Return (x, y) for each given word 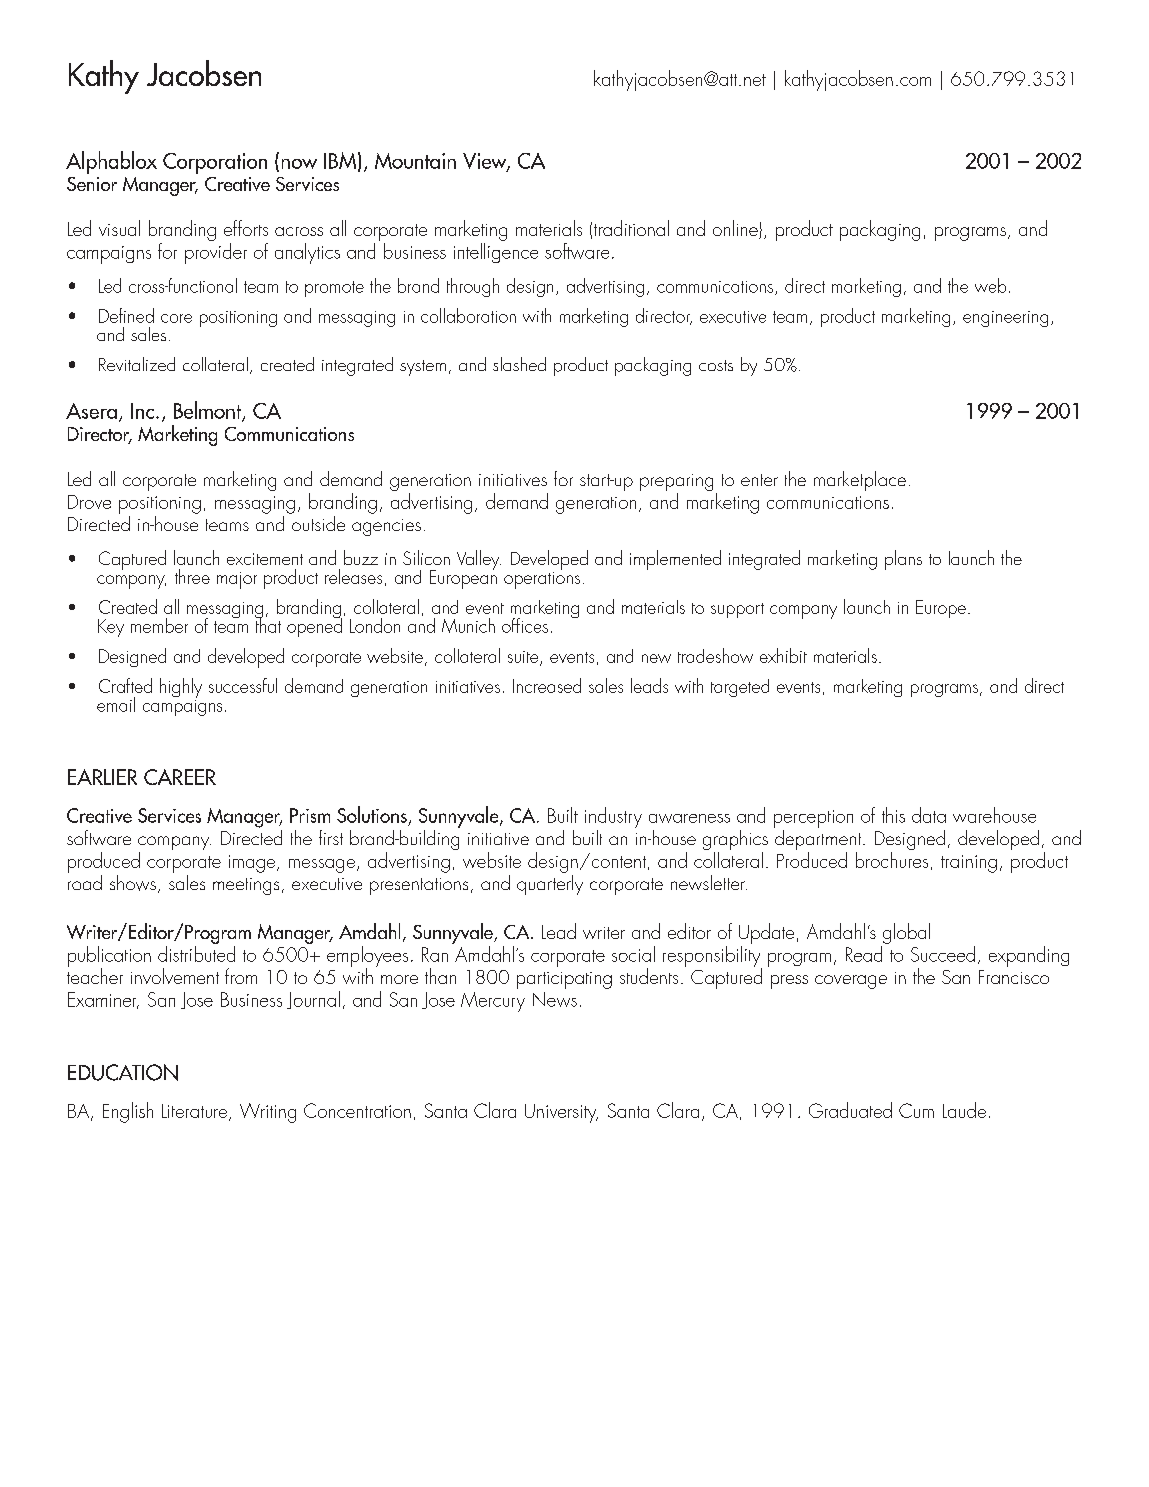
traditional (631, 228)
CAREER (180, 777)
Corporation (215, 163)
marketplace (860, 481)
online (736, 229)
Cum (916, 1110)
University (561, 1113)
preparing (676, 484)
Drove (89, 502)
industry (613, 817)
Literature (196, 1112)
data (929, 815)
